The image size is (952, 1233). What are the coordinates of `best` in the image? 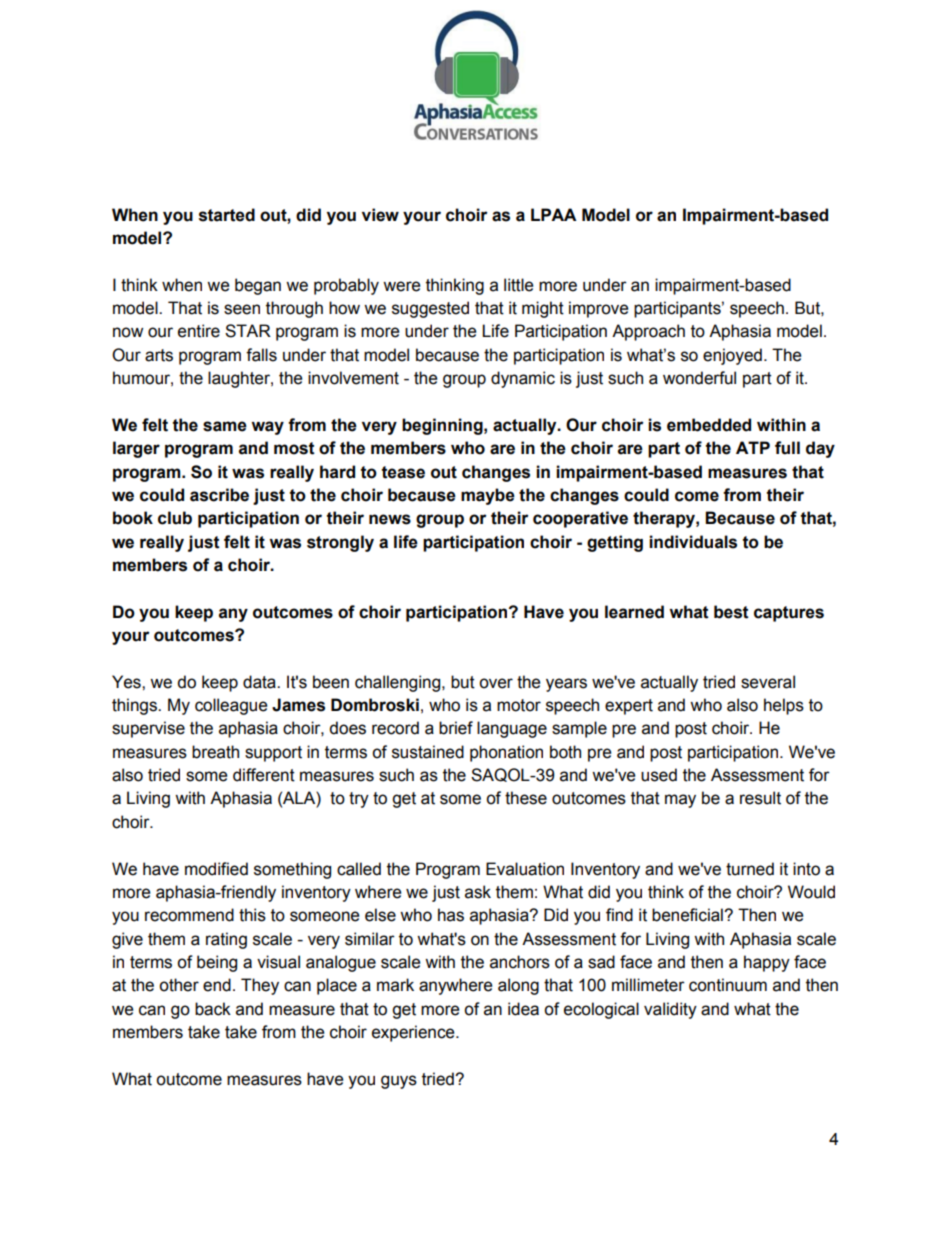 It's located at (731, 612).
